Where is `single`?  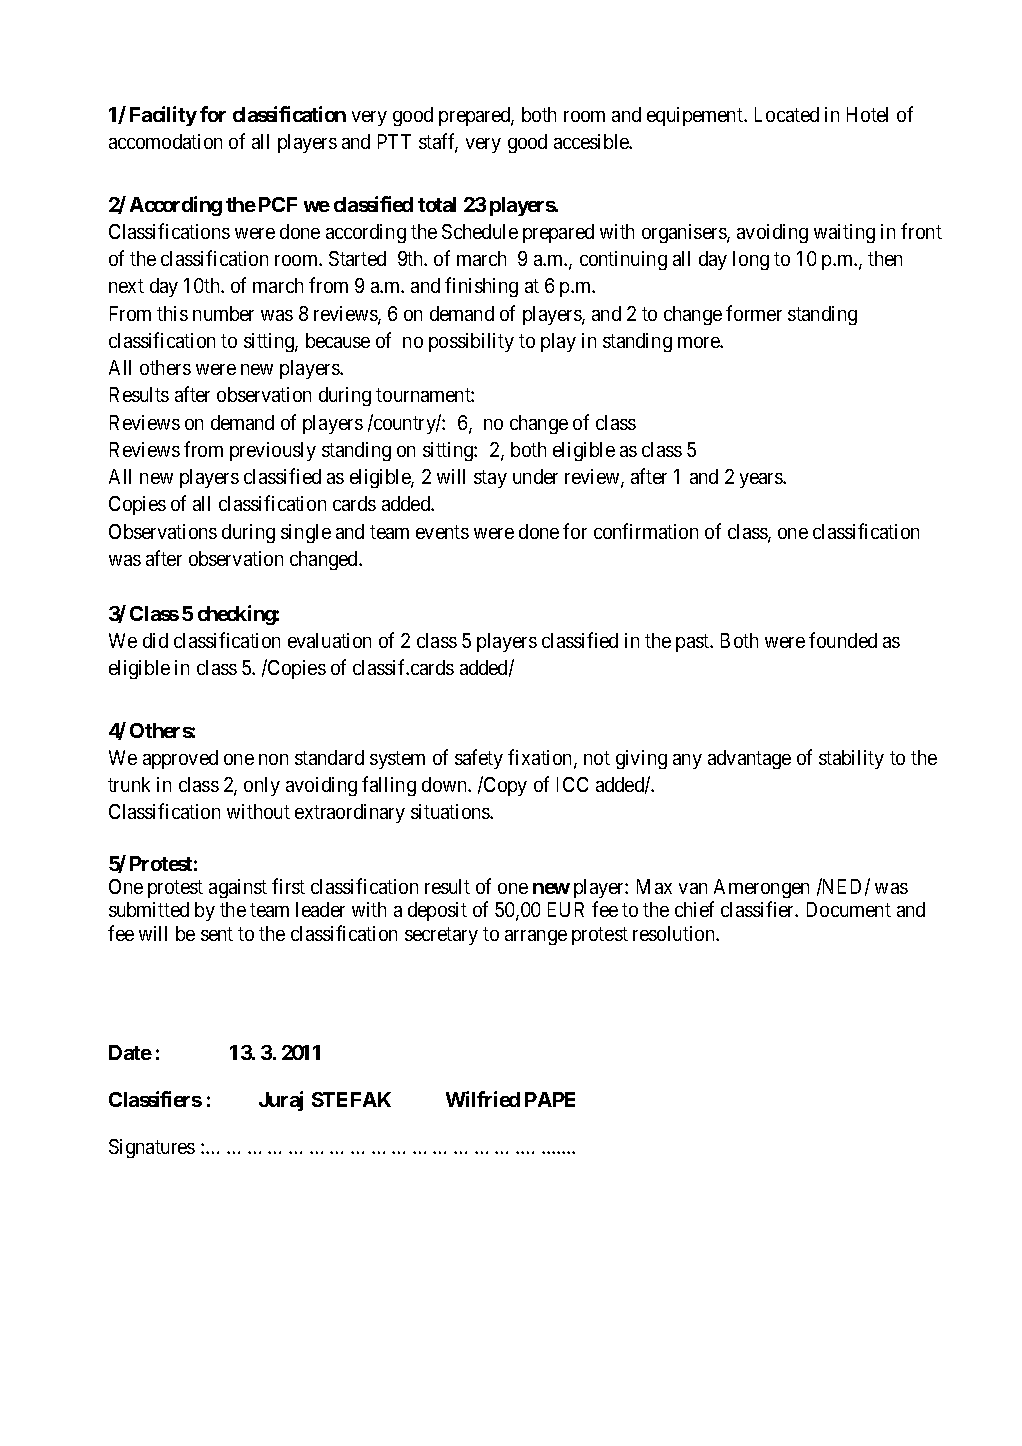
single is located at coordinates (306, 533).
